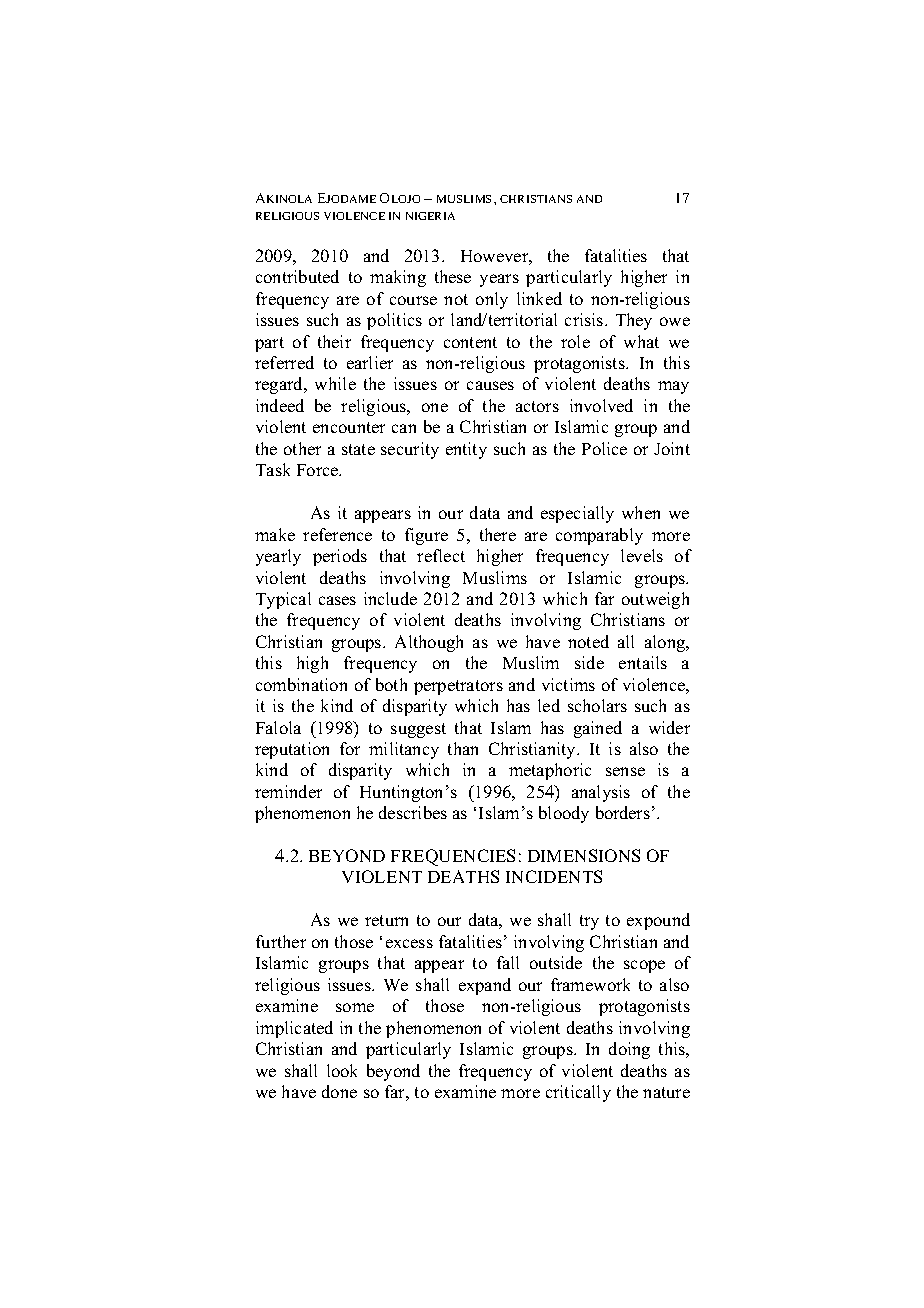  I want to click on reference, so click(337, 534).
